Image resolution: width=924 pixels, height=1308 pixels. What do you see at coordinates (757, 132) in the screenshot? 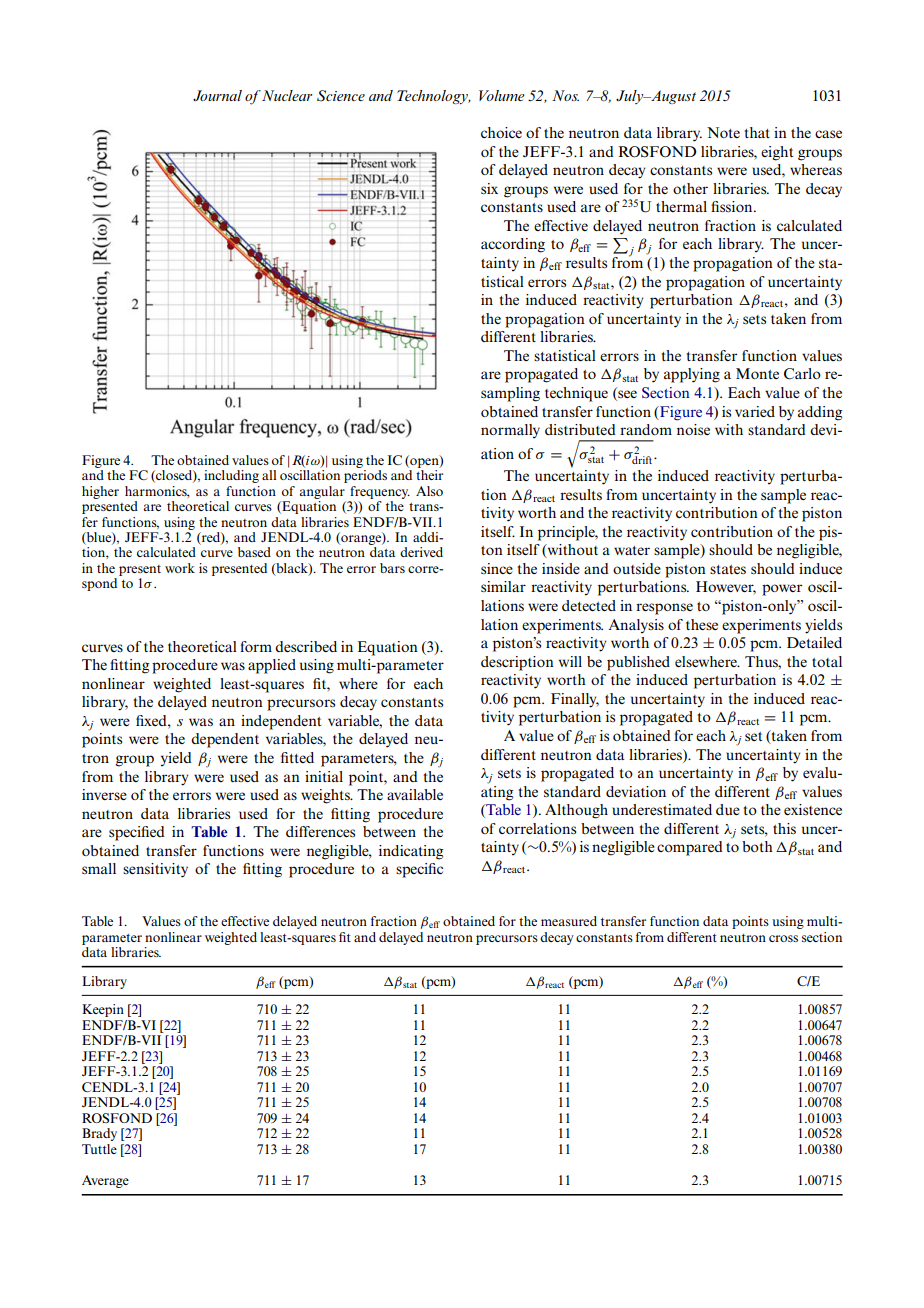
I see `that` at bounding box center [757, 132].
